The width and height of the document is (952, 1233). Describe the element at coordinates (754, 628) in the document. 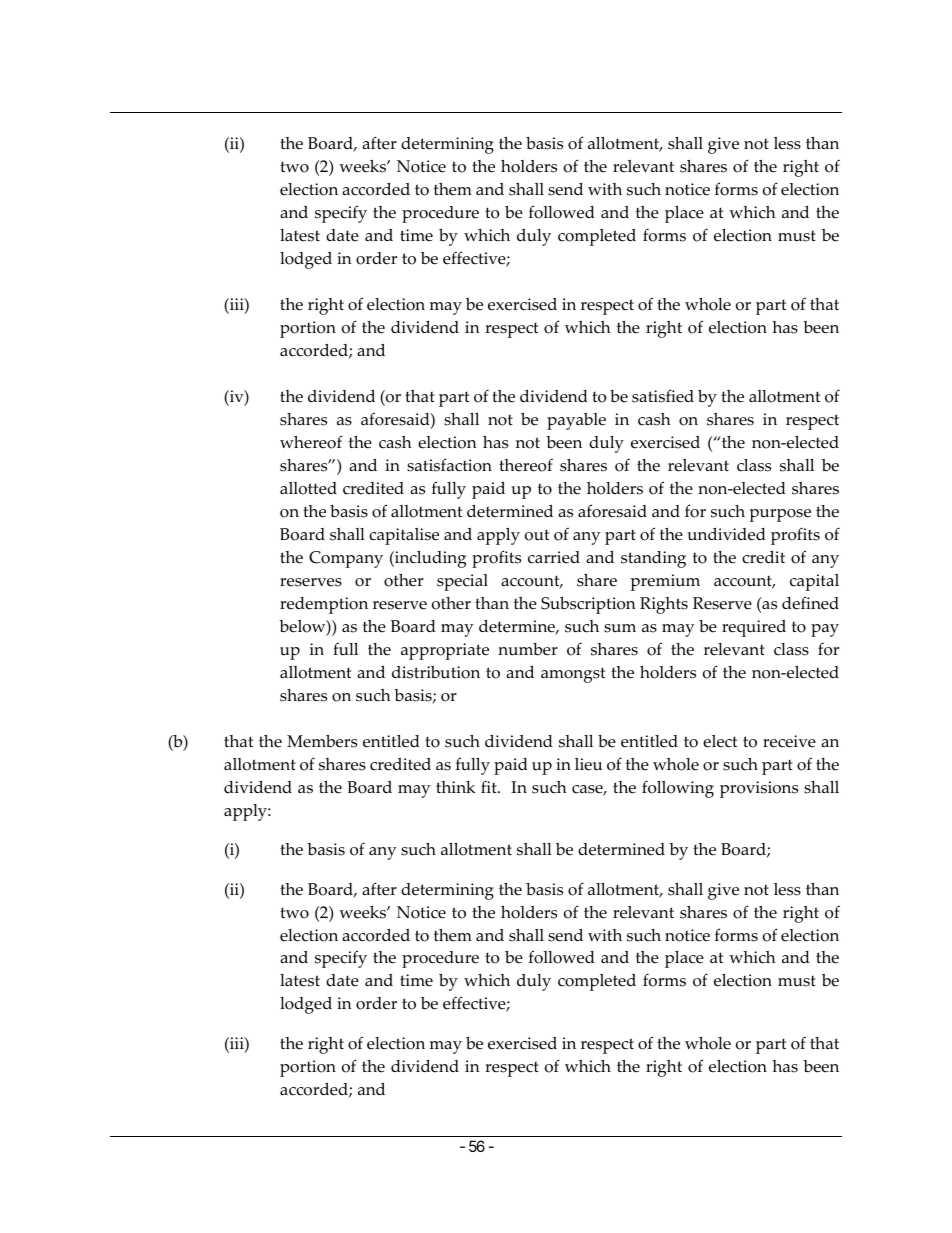

I see `required` at that location.
